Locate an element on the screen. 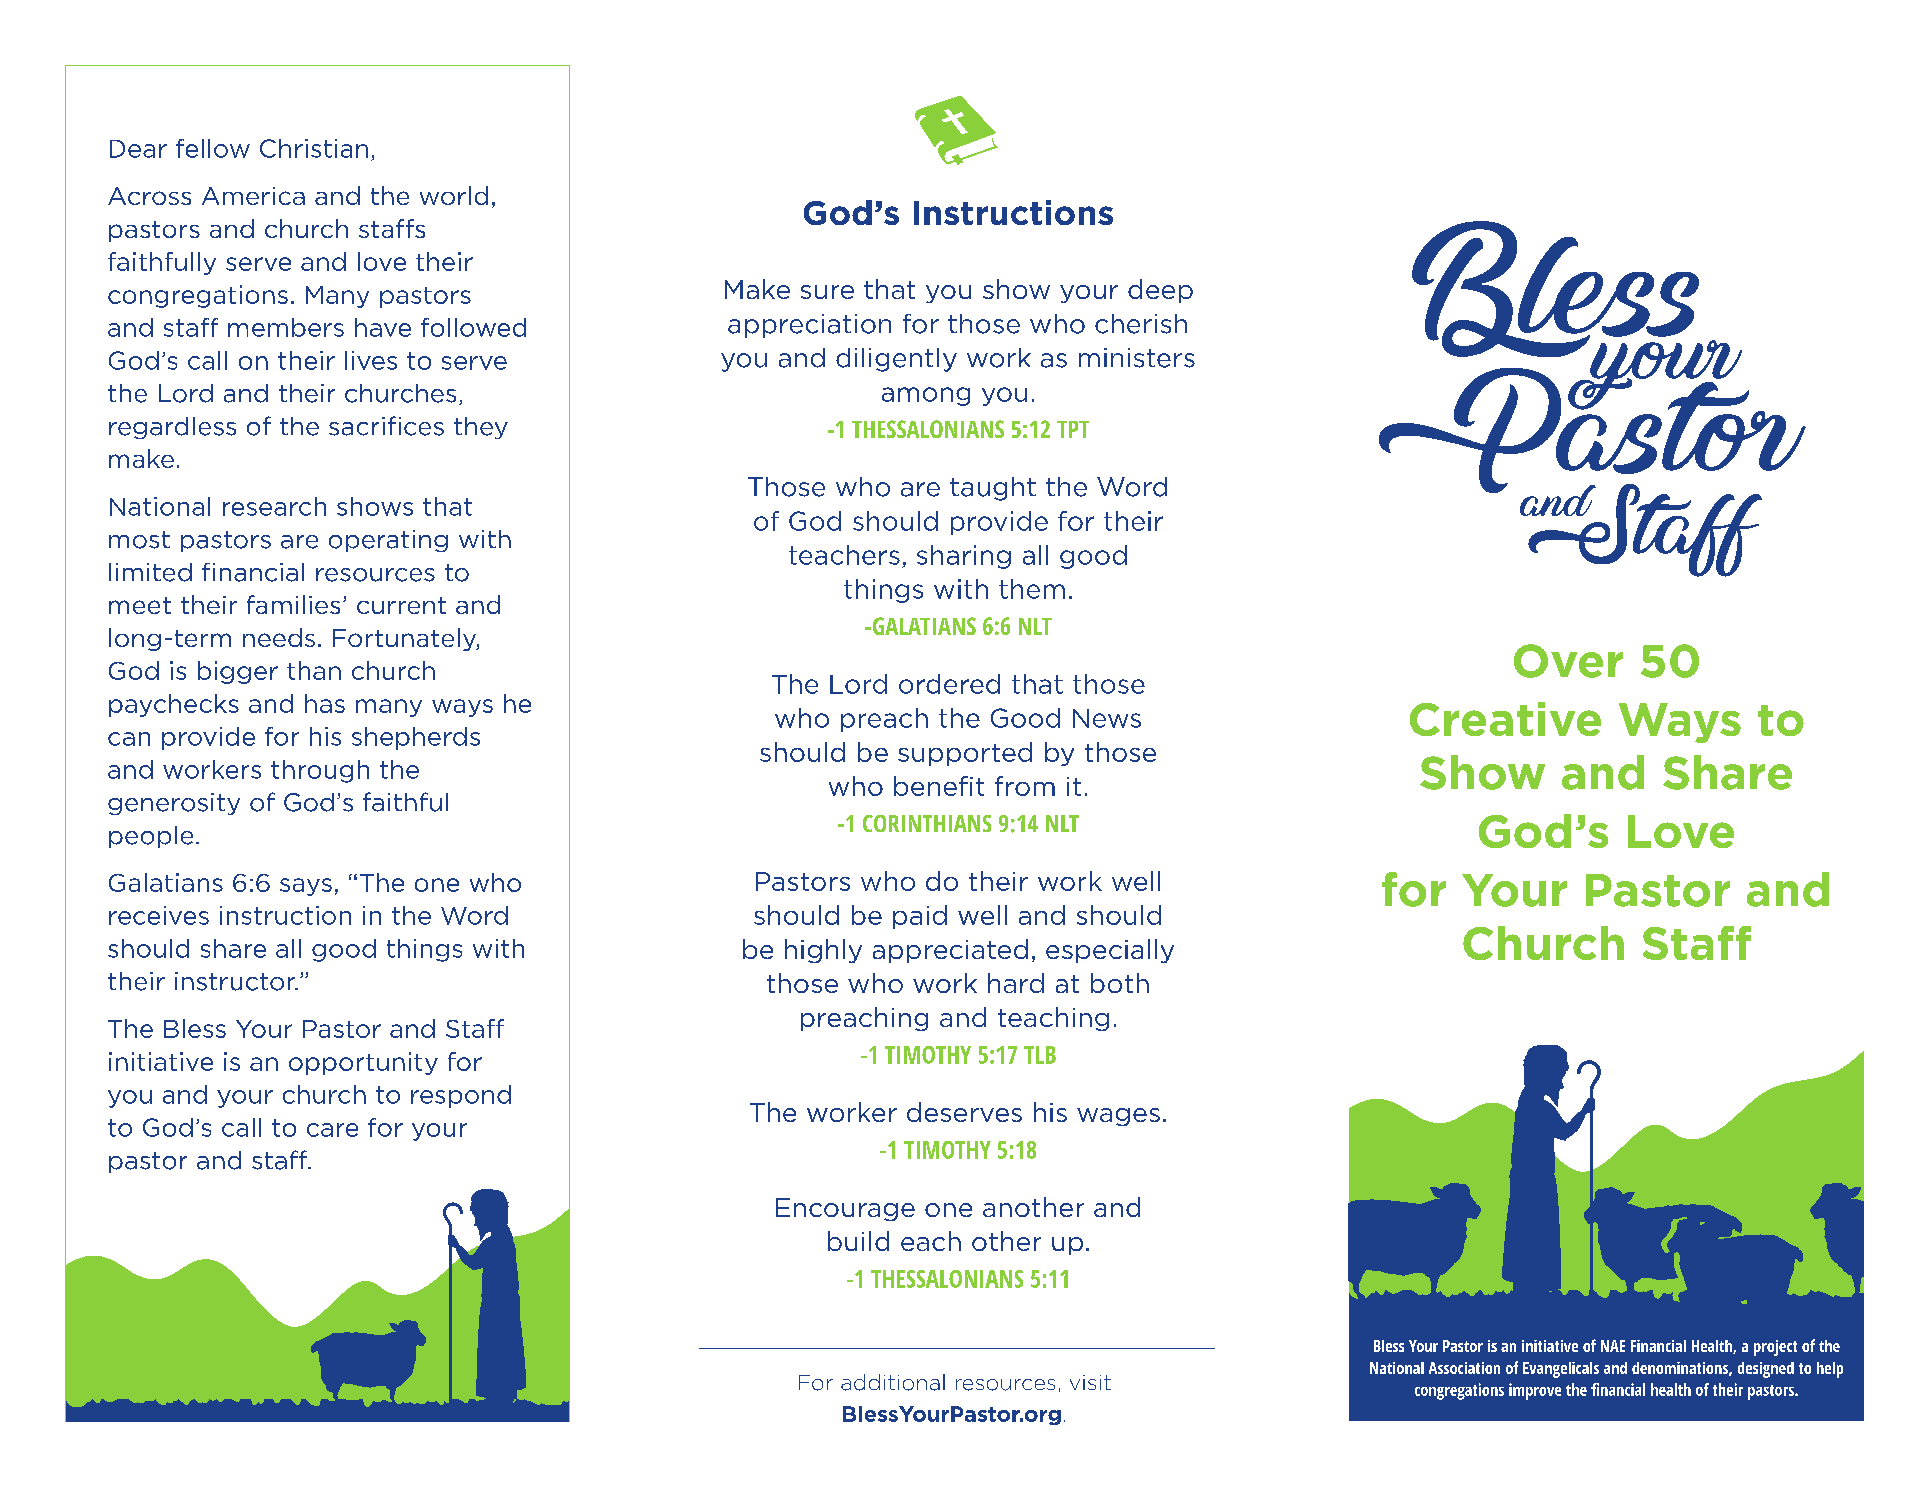 The image size is (1928, 1490). visit is located at coordinates (1090, 1382).
